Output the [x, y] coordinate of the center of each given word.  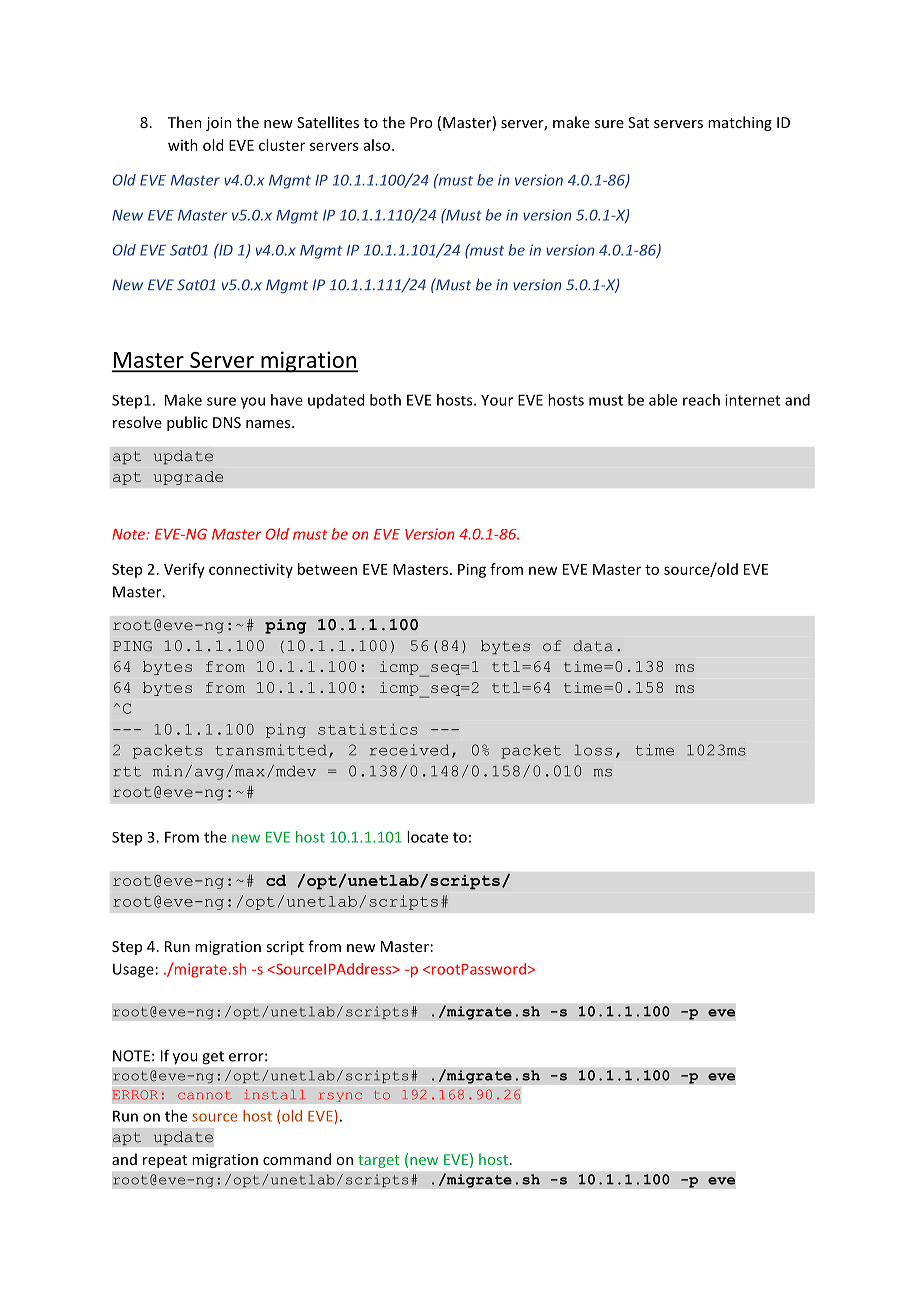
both [385, 400]
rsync [340, 1097]
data [593, 646]
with [183, 145]
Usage [133, 970]
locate [427, 837]
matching [740, 123]
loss [593, 750]
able [663, 400]
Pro [421, 122]
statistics [368, 729]
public [187, 423]
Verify [184, 570]
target [379, 1161]
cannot [205, 1095]
